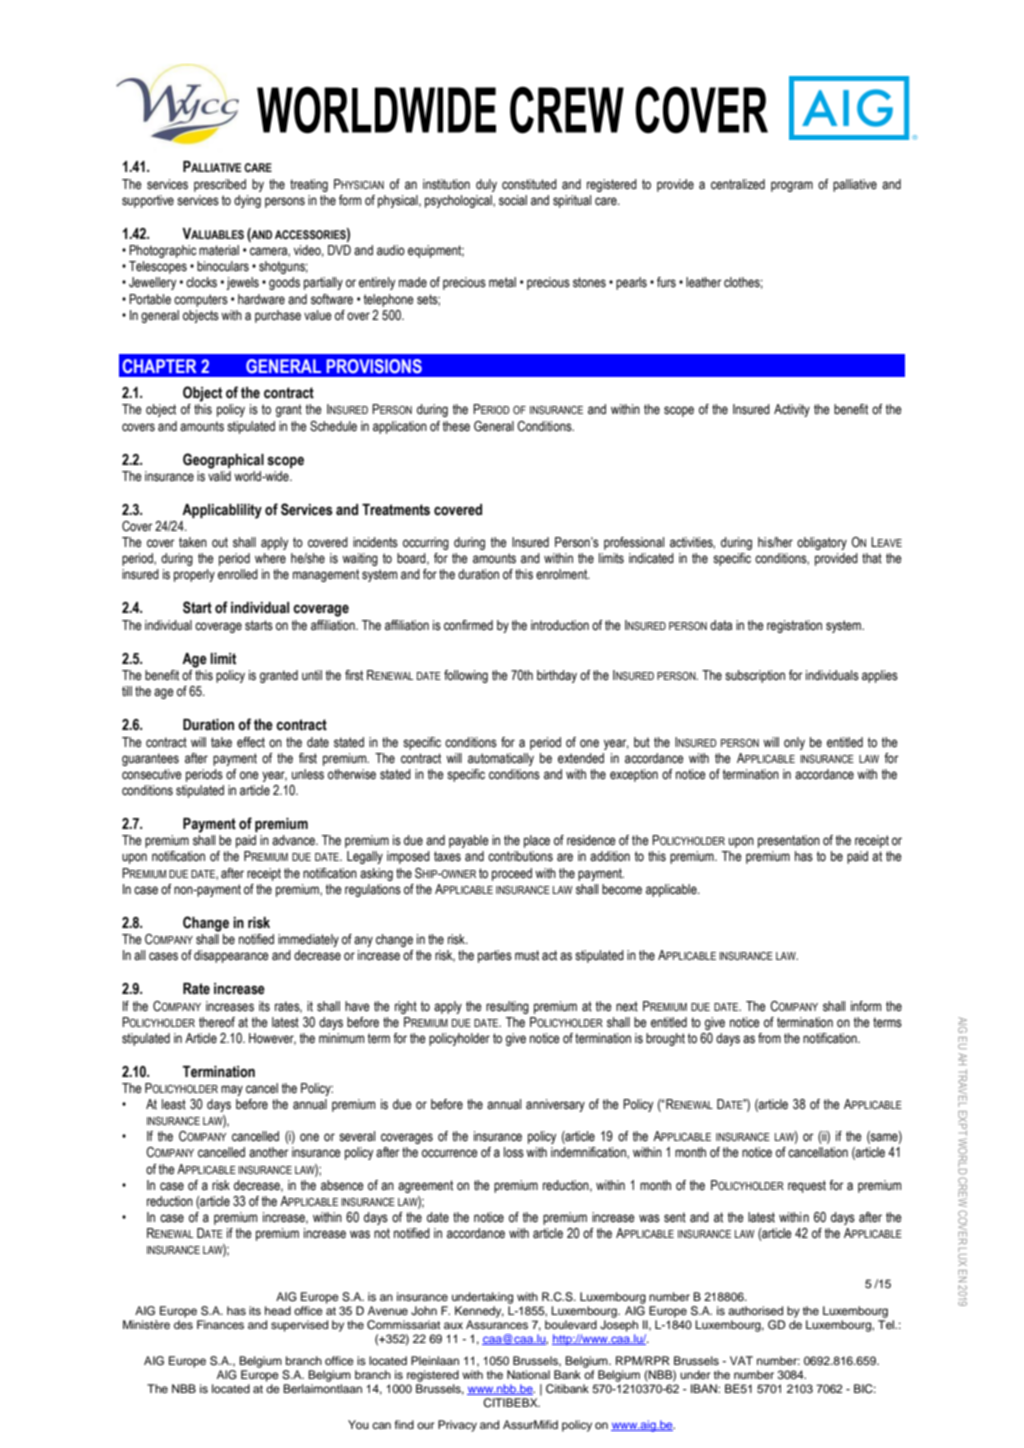 The height and width of the screenshot is (1448, 1024). I want to click on anniversary, so click(555, 1105).
